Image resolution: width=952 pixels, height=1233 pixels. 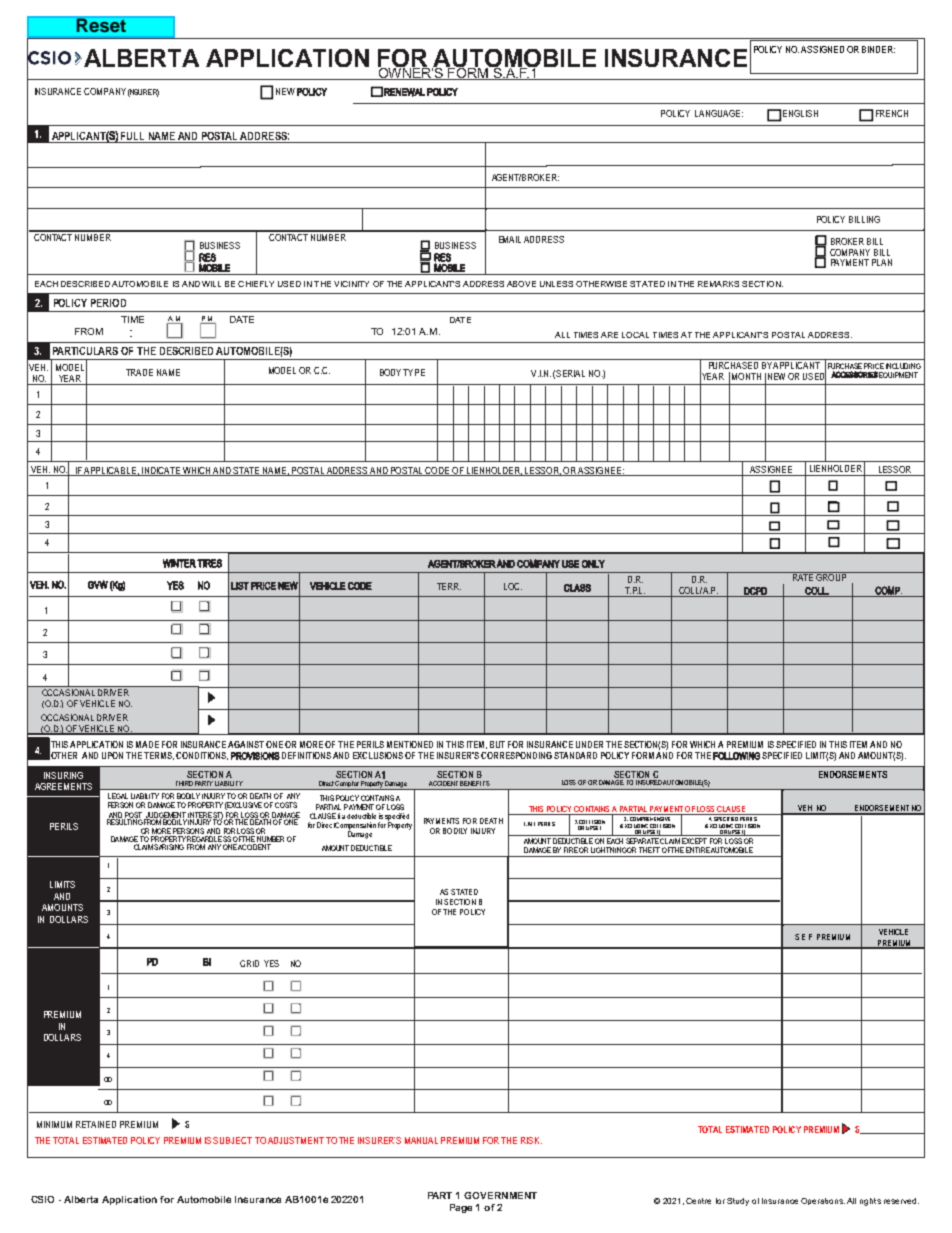 I want to click on TERR, so click(x=449, y=586).
